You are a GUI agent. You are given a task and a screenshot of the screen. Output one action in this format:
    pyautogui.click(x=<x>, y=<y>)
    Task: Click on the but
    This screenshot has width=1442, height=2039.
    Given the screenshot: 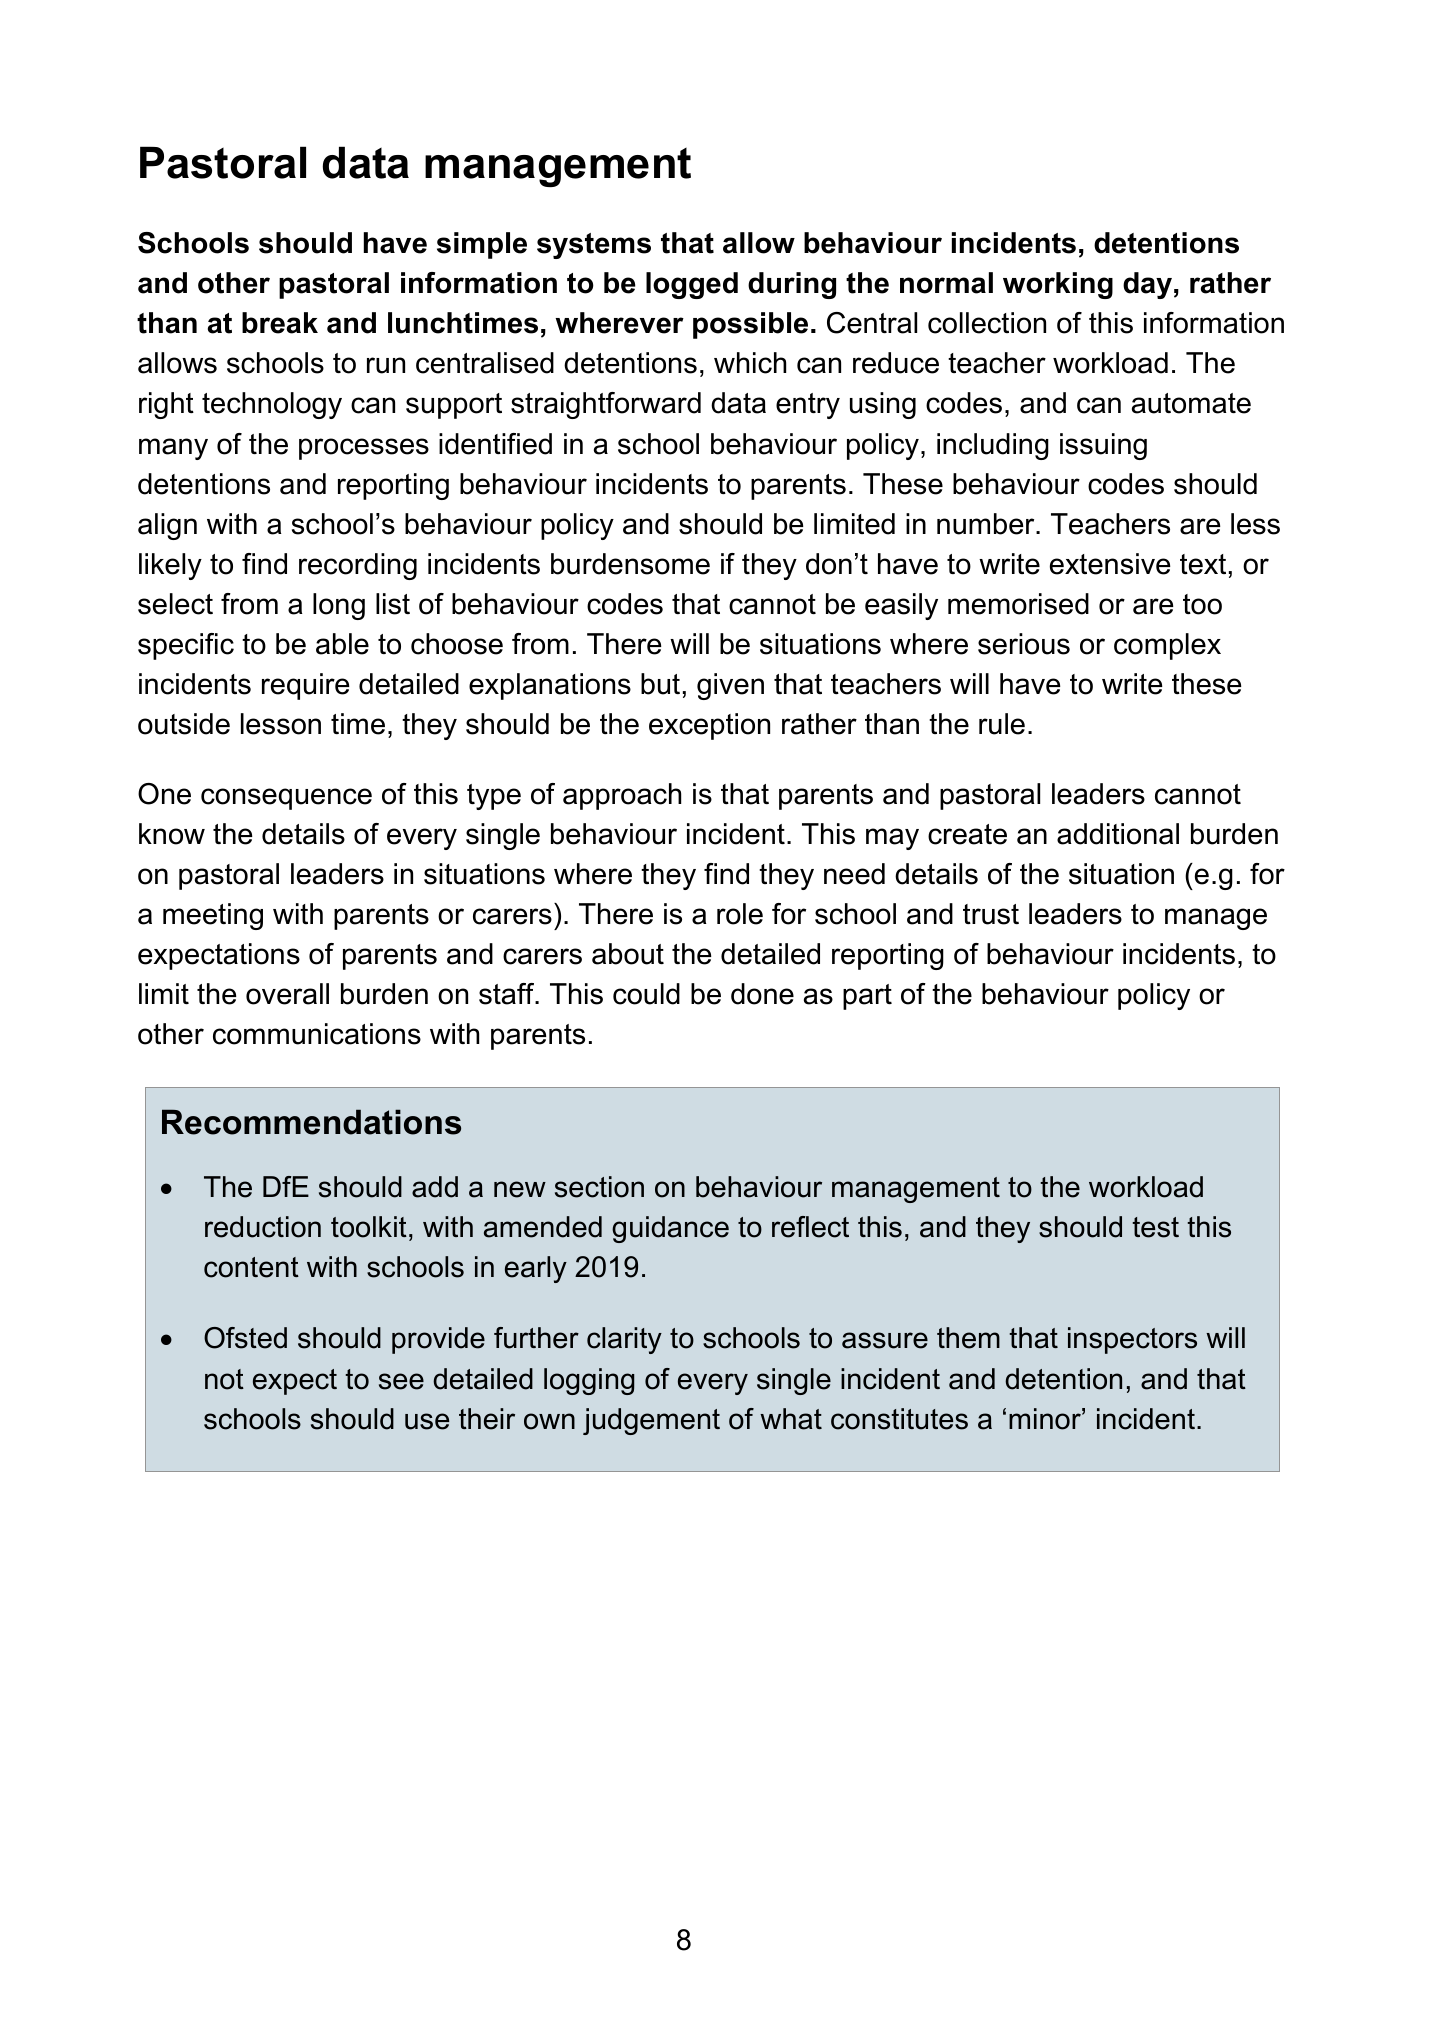 What is the action you would take?
    pyautogui.click(x=660, y=684)
